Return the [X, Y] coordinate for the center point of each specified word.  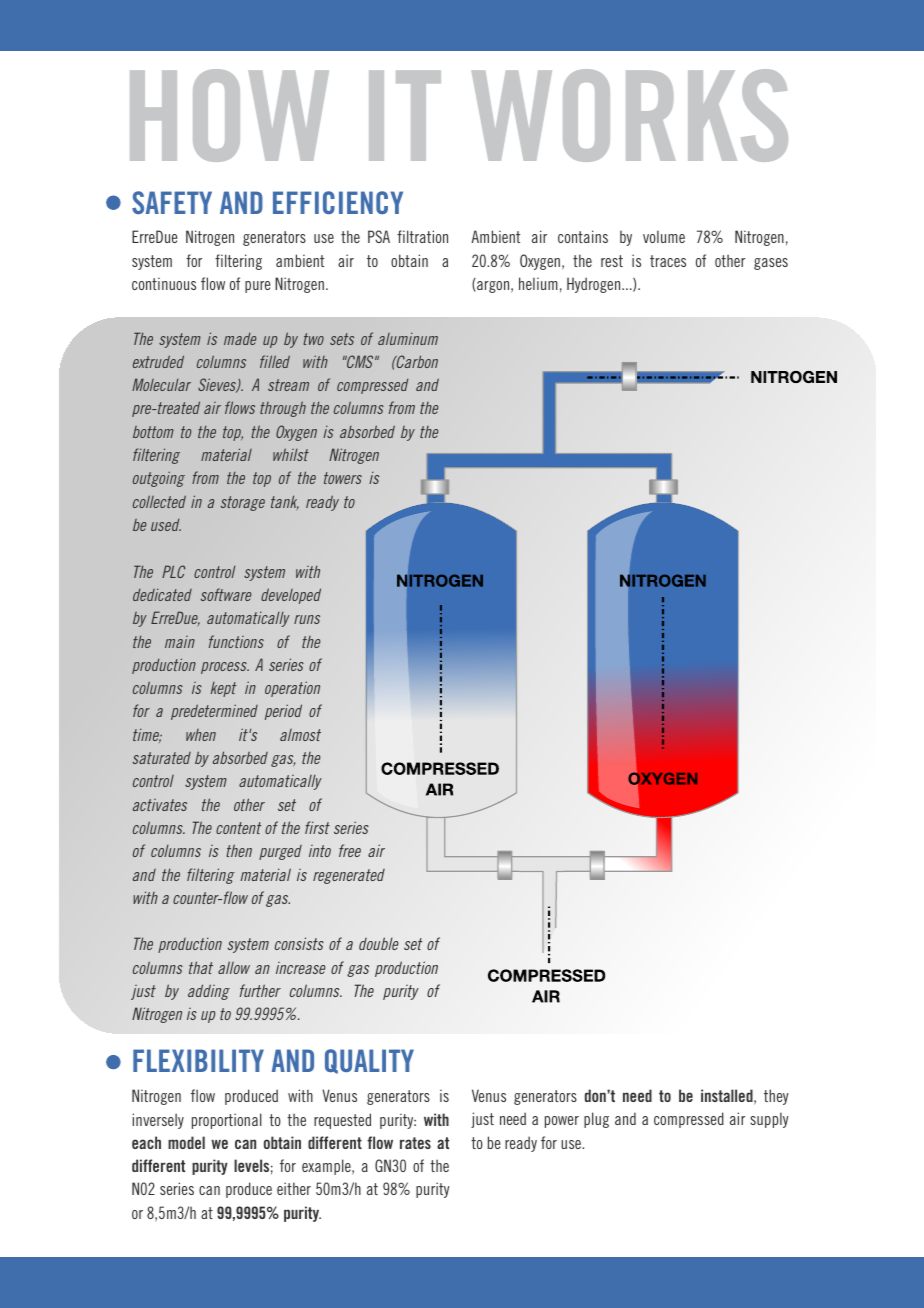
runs [307, 619]
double [379, 943]
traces [668, 261]
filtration [422, 236]
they [776, 1097]
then [239, 850]
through [283, 409]
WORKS [630, 115]
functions [236, 641]
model [186, 1142]
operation [292, 689]
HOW [229, 115]
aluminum [408, 339]
